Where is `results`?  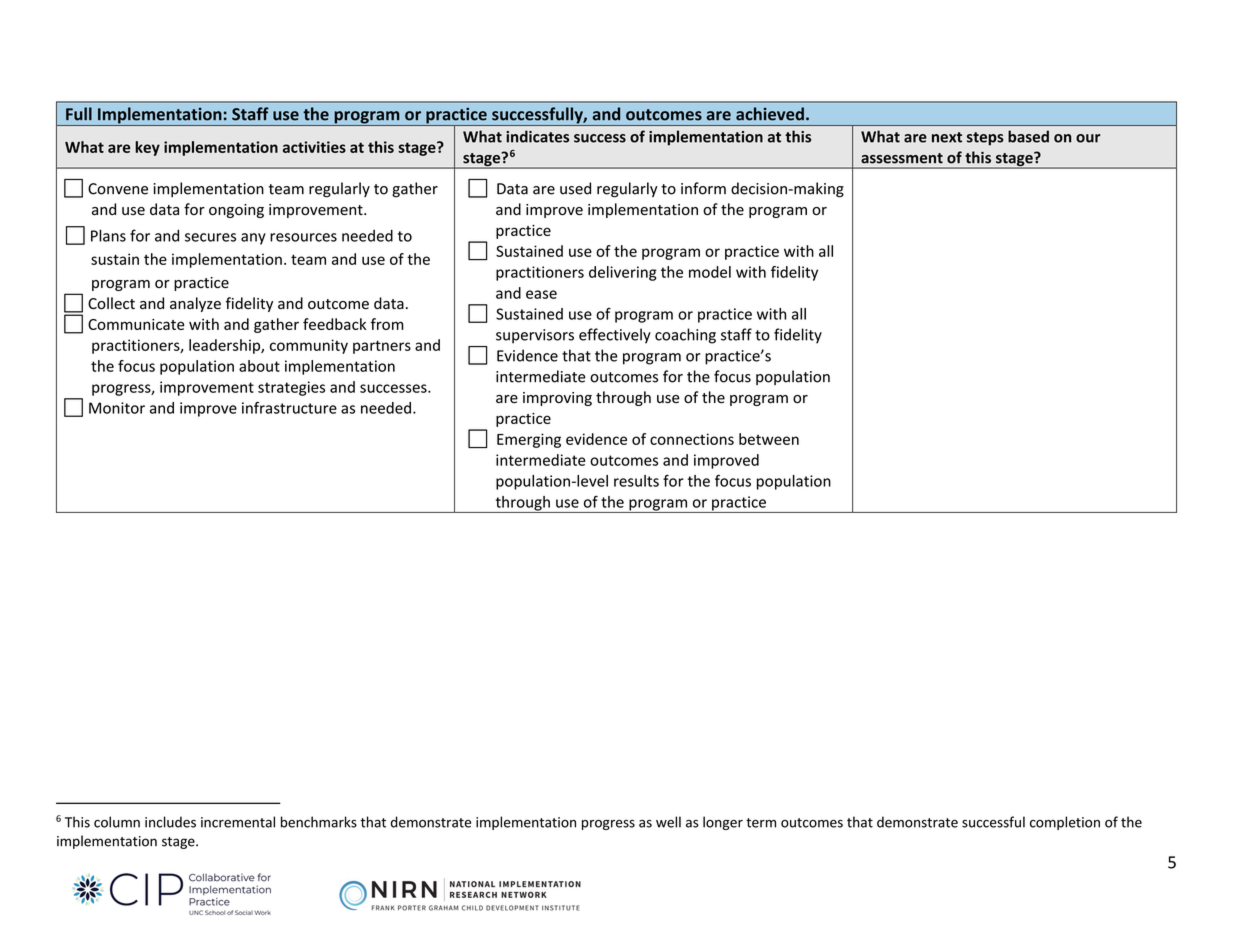
results is located at coordinates (636, 481).
